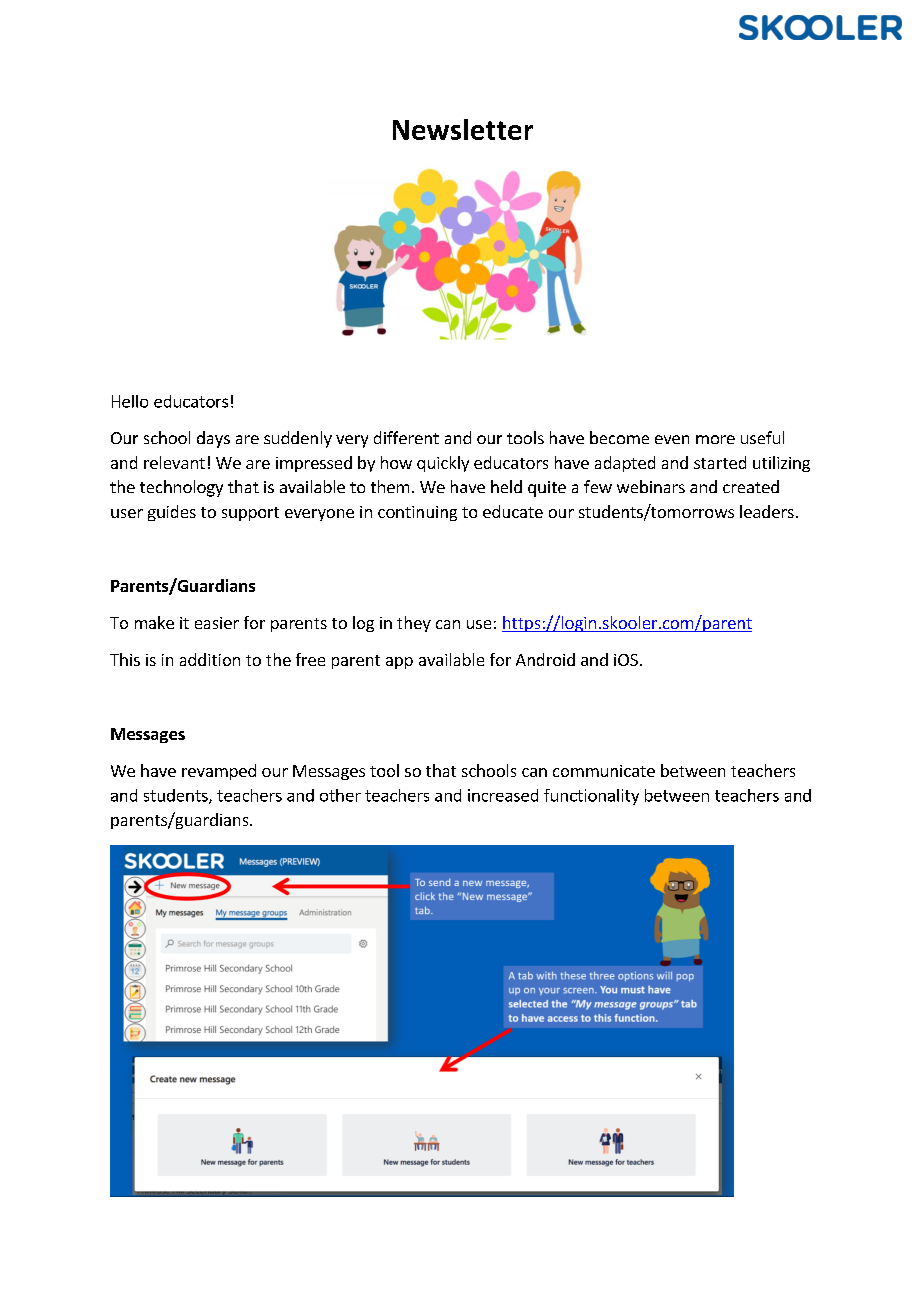 The height and width of the screenshot is (1308, 924). Describe the element at coordinates (463, 129) in the screenshot. I see `Newsletter` at that location.
